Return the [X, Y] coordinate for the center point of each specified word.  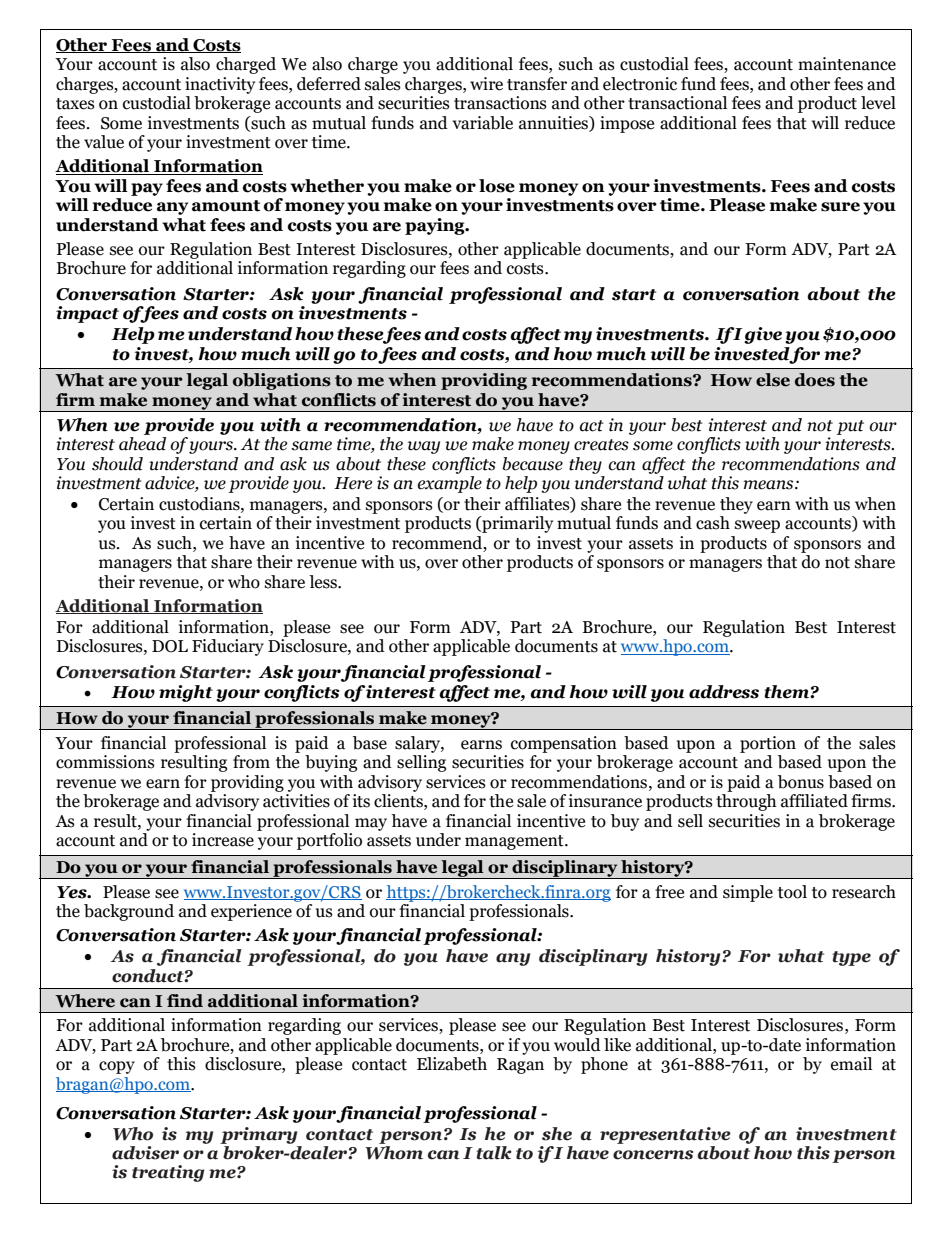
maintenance [847, 64]
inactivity [220, 85]
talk [494, 1153]
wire [486, 84]
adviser [145, 1153]
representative [665, 1135]
